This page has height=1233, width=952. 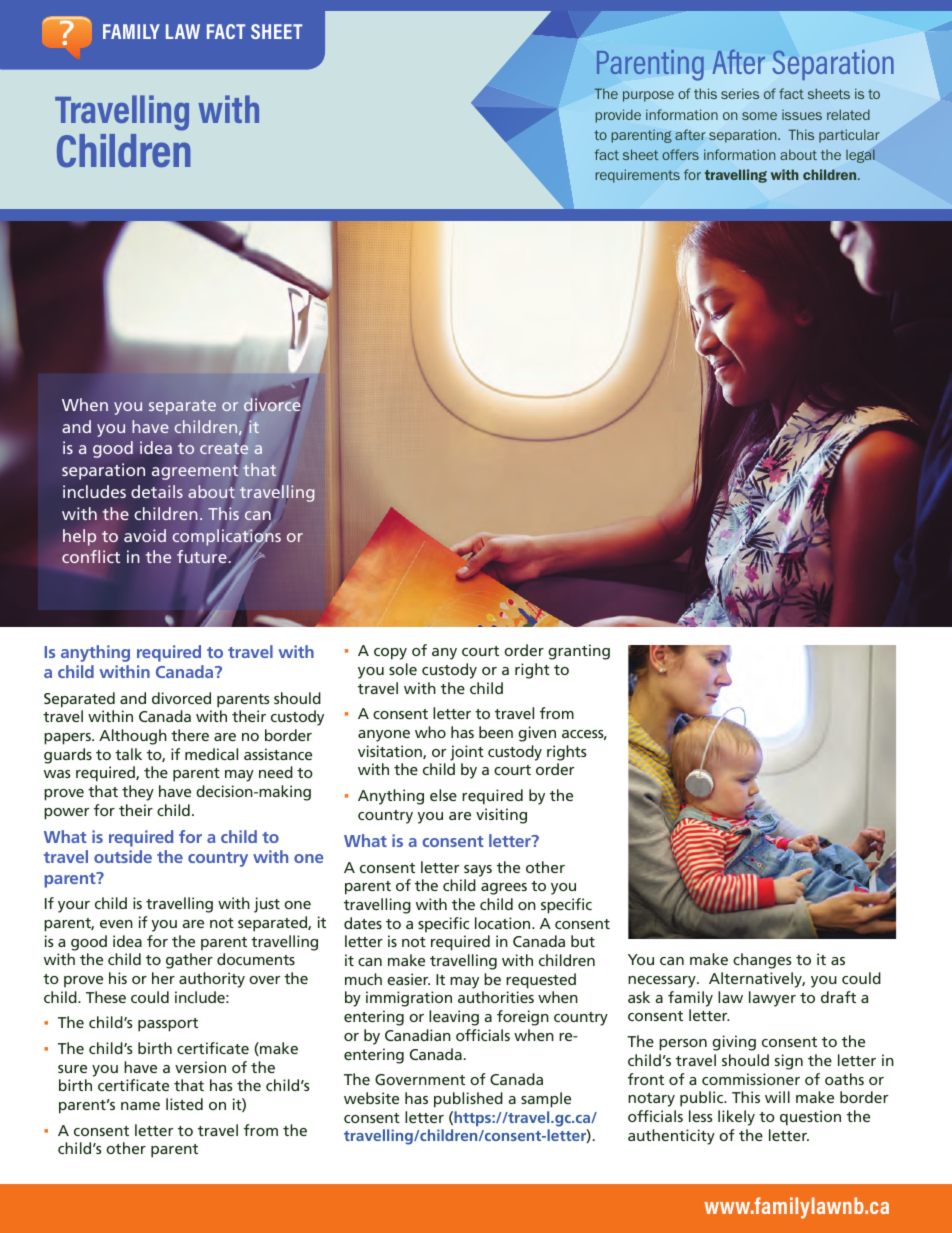 I want to click on given, so click(x=537, y=734).
